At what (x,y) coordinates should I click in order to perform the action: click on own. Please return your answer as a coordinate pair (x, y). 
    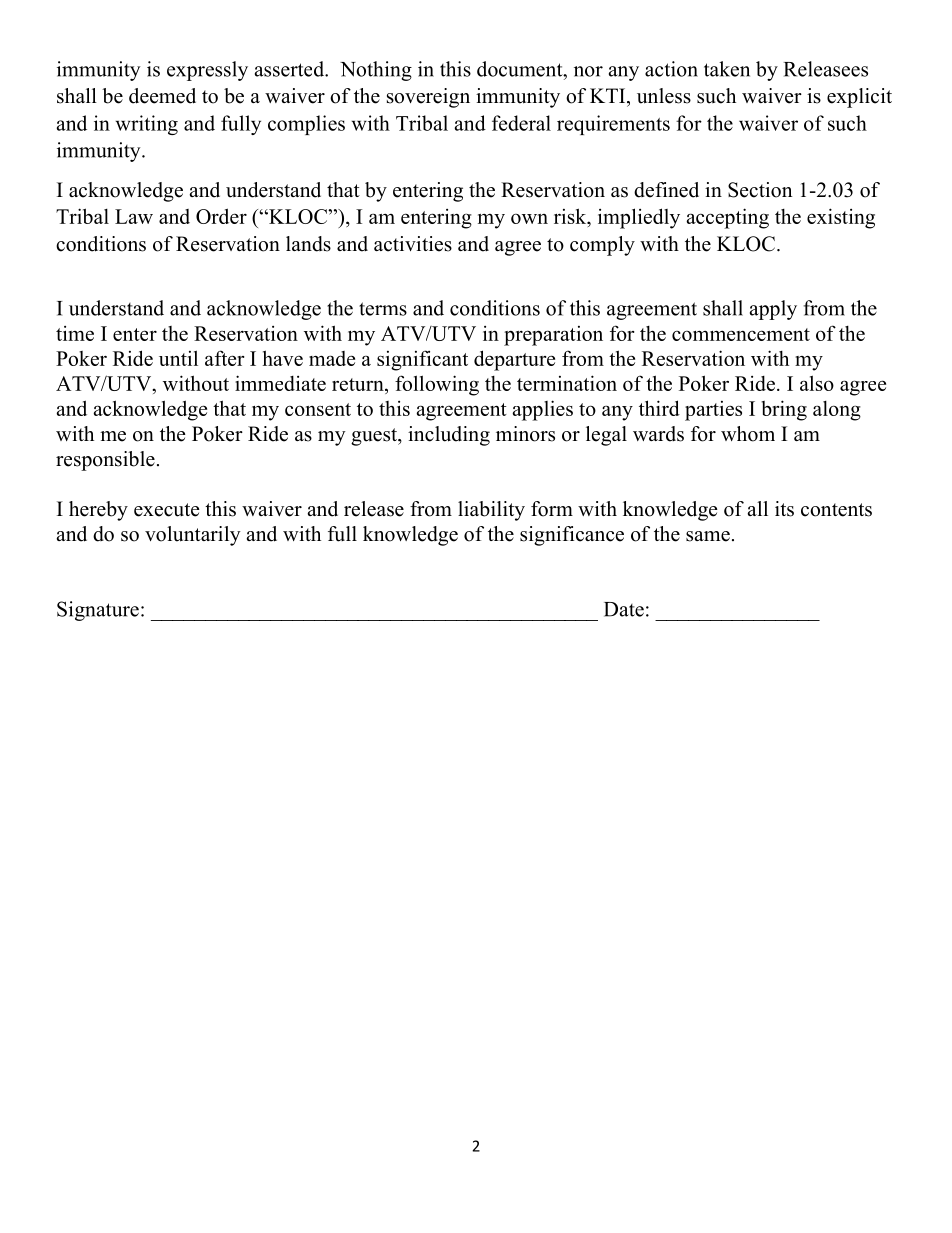
    Looking at the image, I should click on (529, 219).
